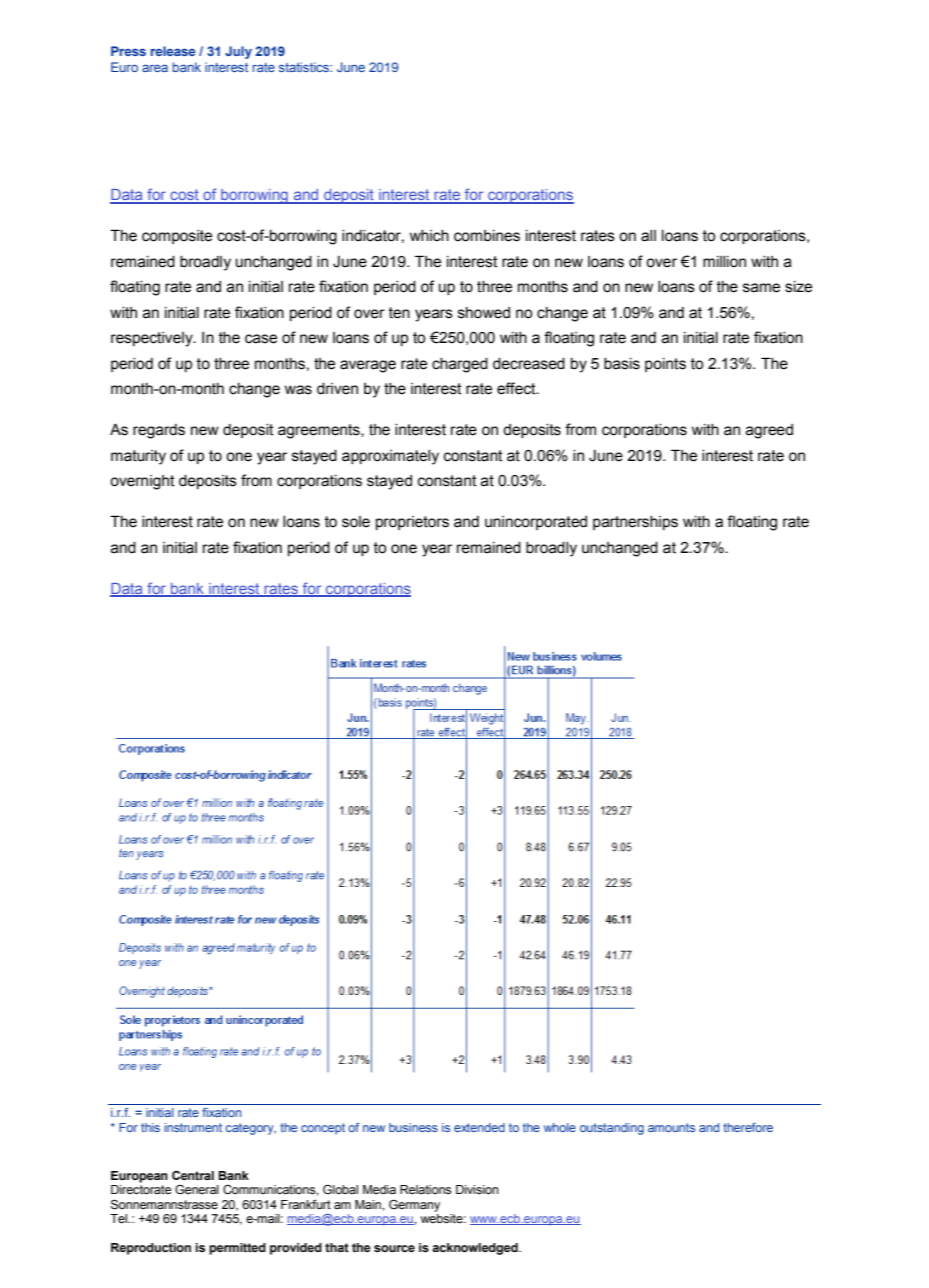 The height and width of the image is (1288, 929). I want to click on partnerships, so click(635, 523).
